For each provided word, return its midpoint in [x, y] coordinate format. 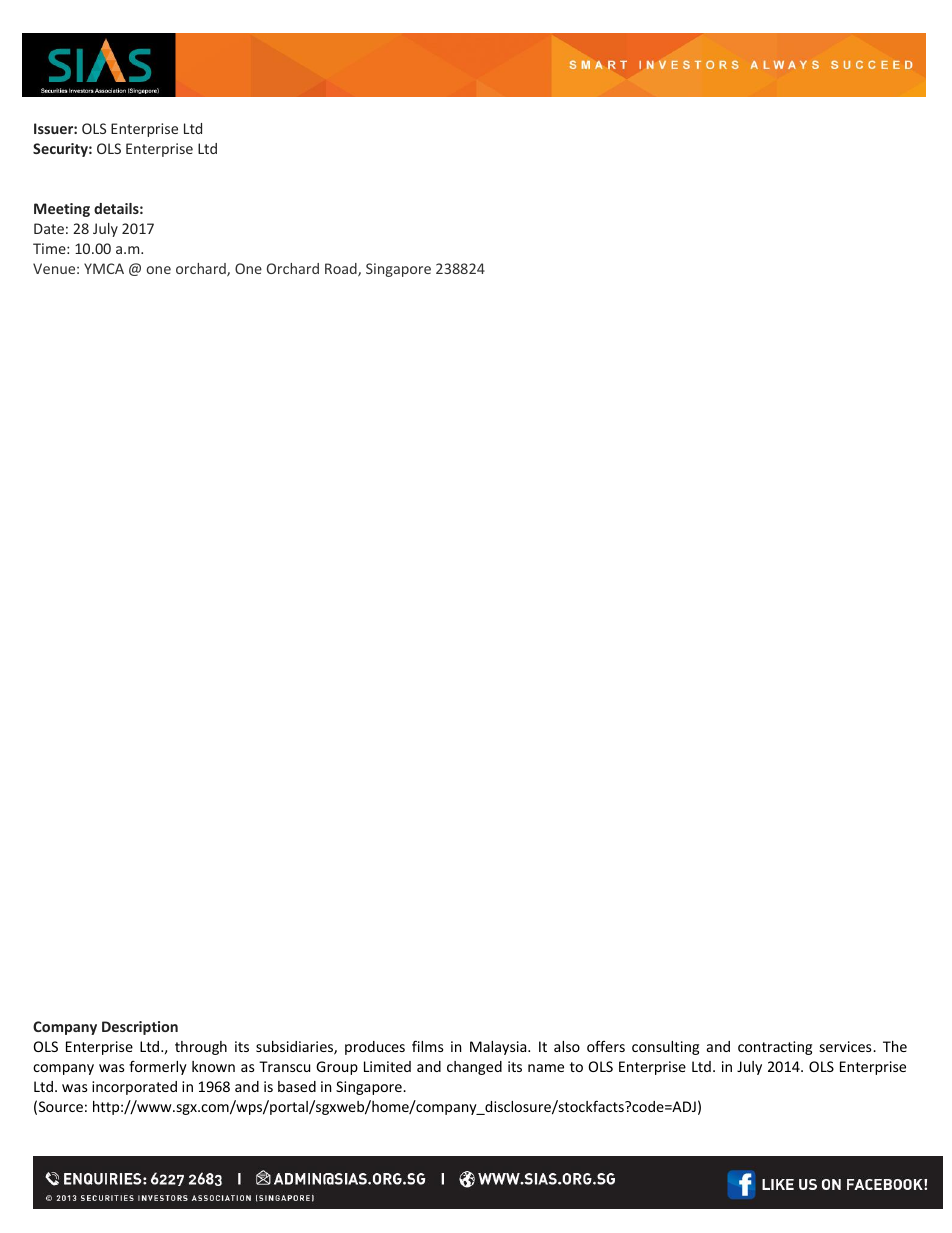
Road [342, 270]
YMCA [104, 268]
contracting [775, 1048]
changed [474, 1068]
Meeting [62, 210]
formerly [158, 1067]
